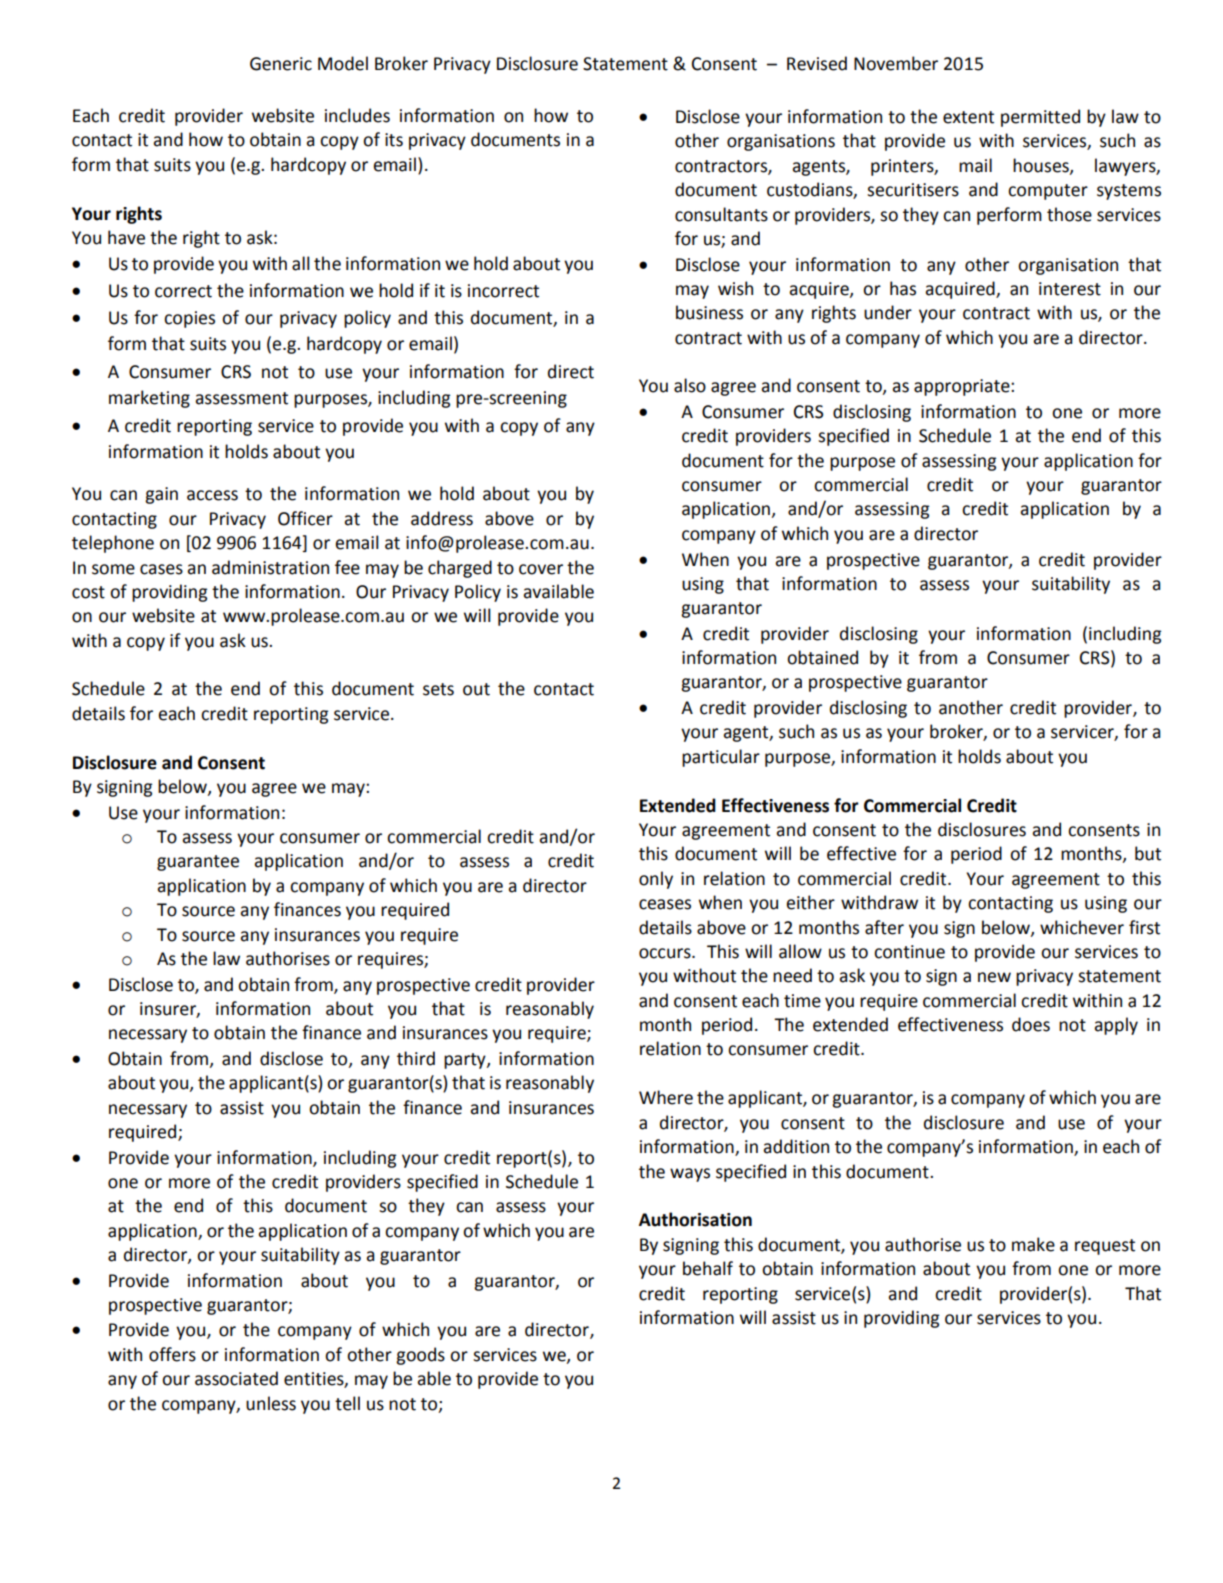 The width and height of the screenshot is (1223, 1583). What do you see at coordinates (281, 64) in the screenshot?
I see `Generic` at bounding box center [281, 64].
